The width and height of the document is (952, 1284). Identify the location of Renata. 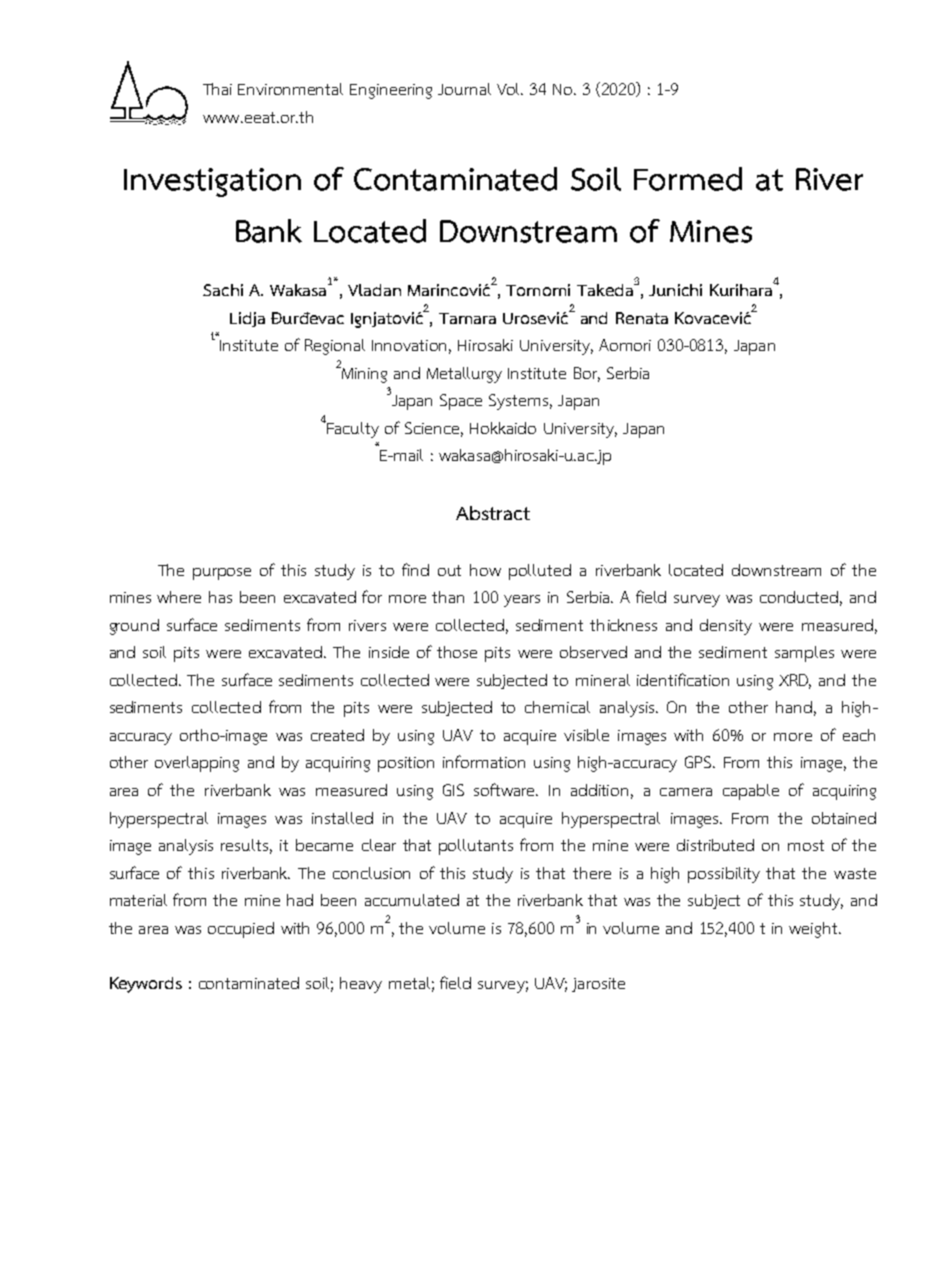
(642, 318).
